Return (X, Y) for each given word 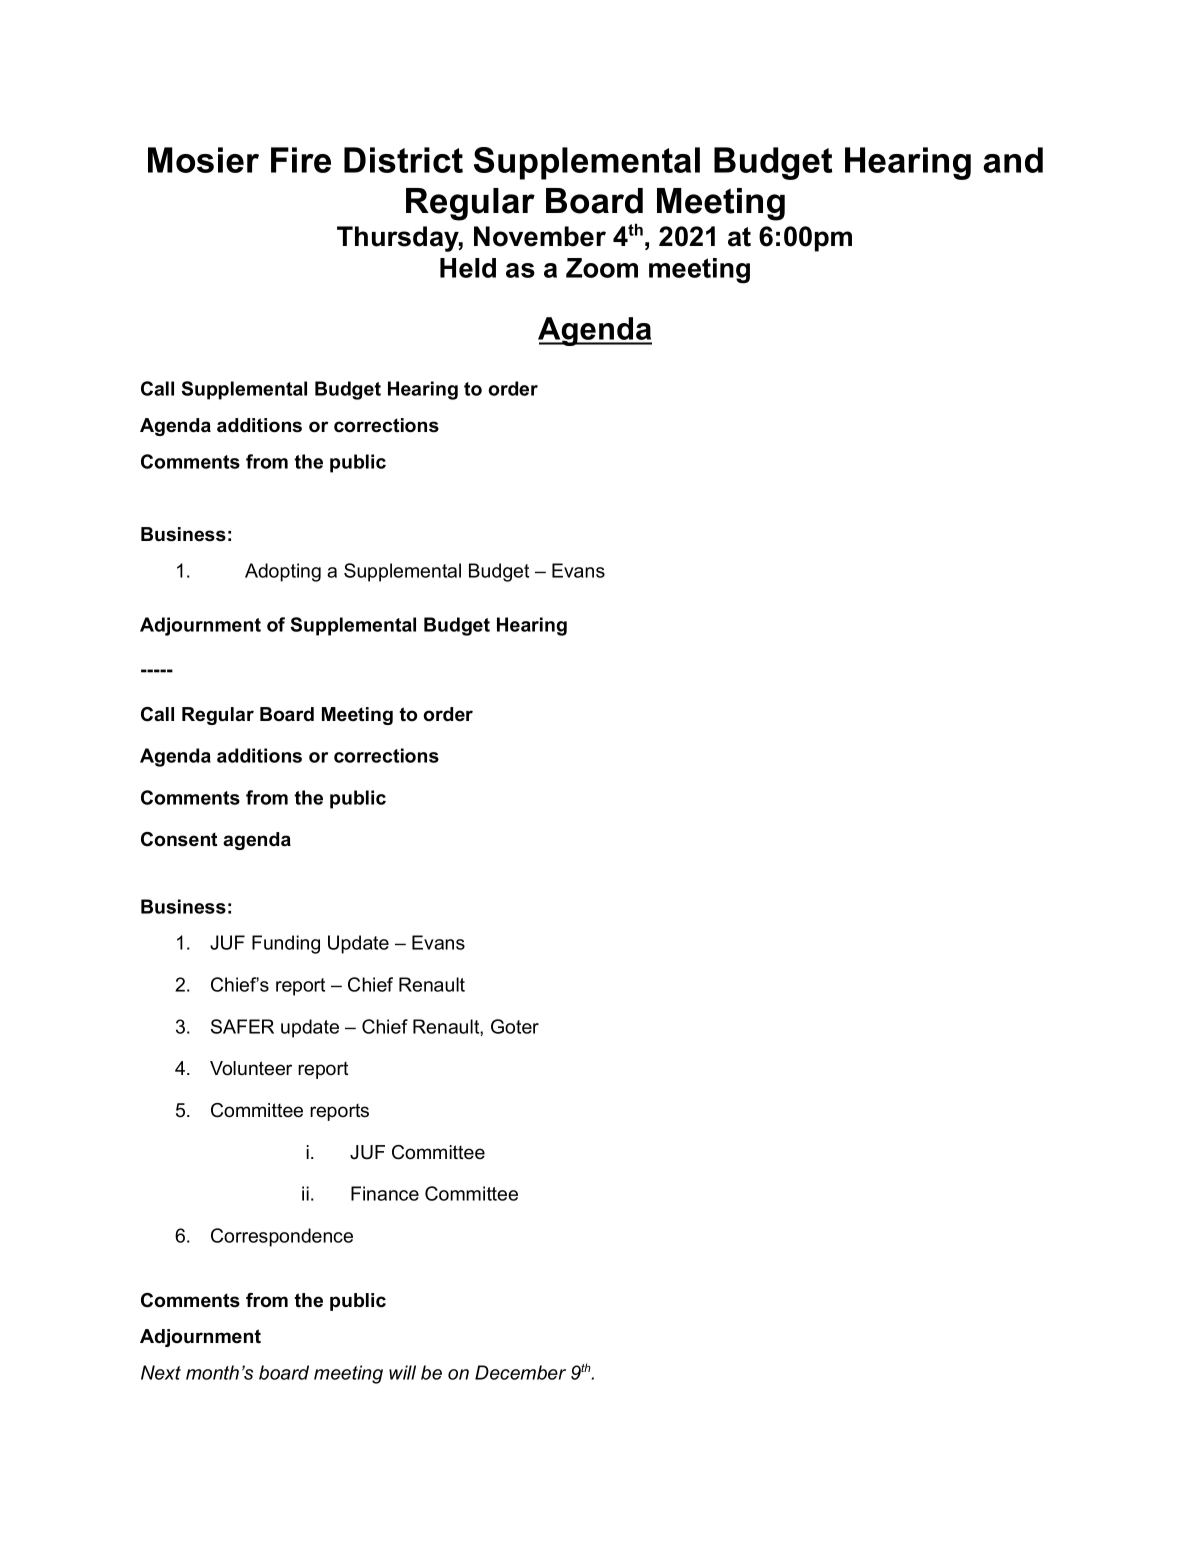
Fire (301, 160)
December (520, 1372)
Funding (286, 944)
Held (468, 268)
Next (161, 1372)
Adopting (283, 572)
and (1013, 160)
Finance (385, 1193)
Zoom (602, 268)
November (540, 236)
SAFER (242, 1026)
